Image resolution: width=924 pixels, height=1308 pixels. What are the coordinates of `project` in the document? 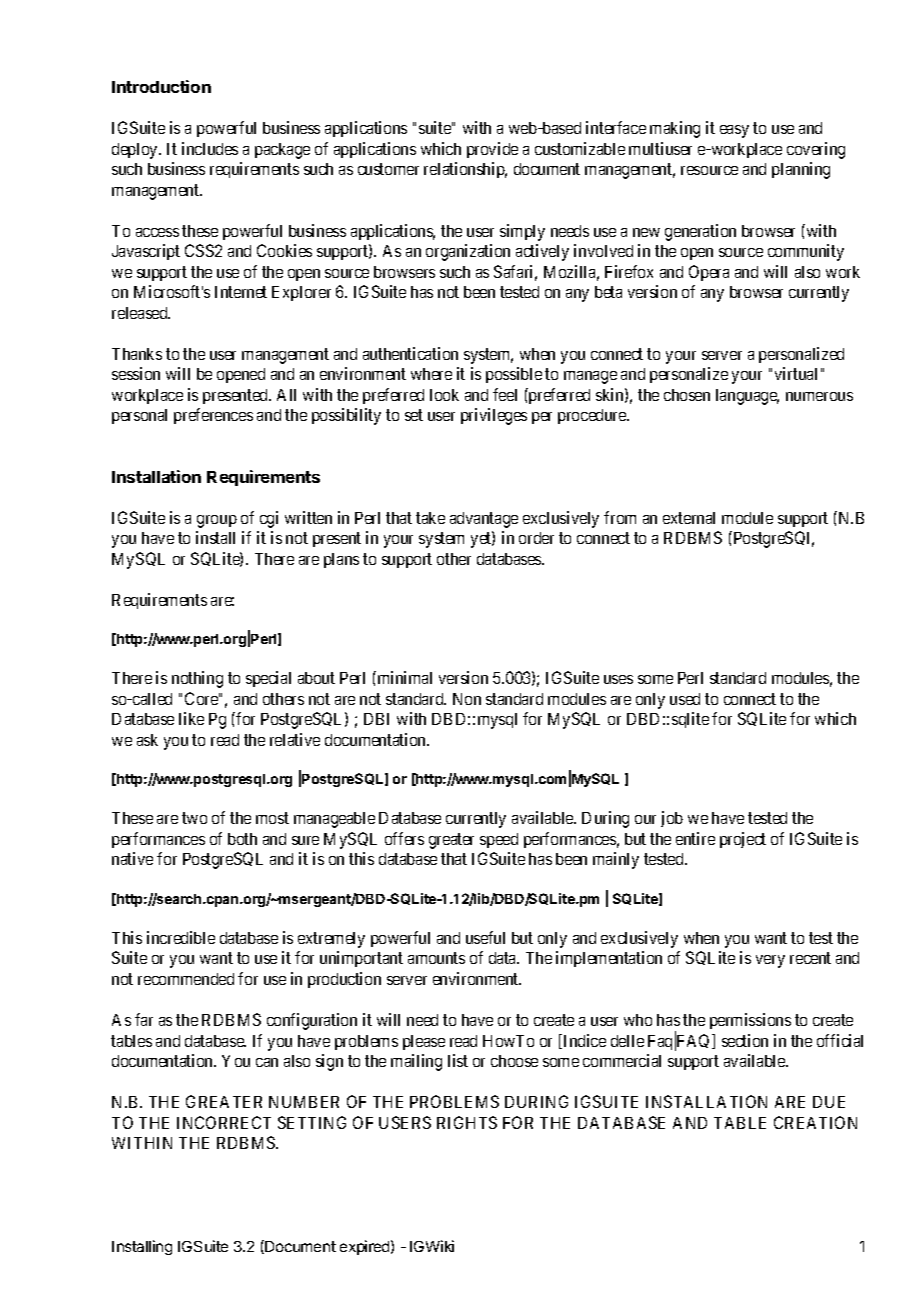 It's located at (743, 840).
